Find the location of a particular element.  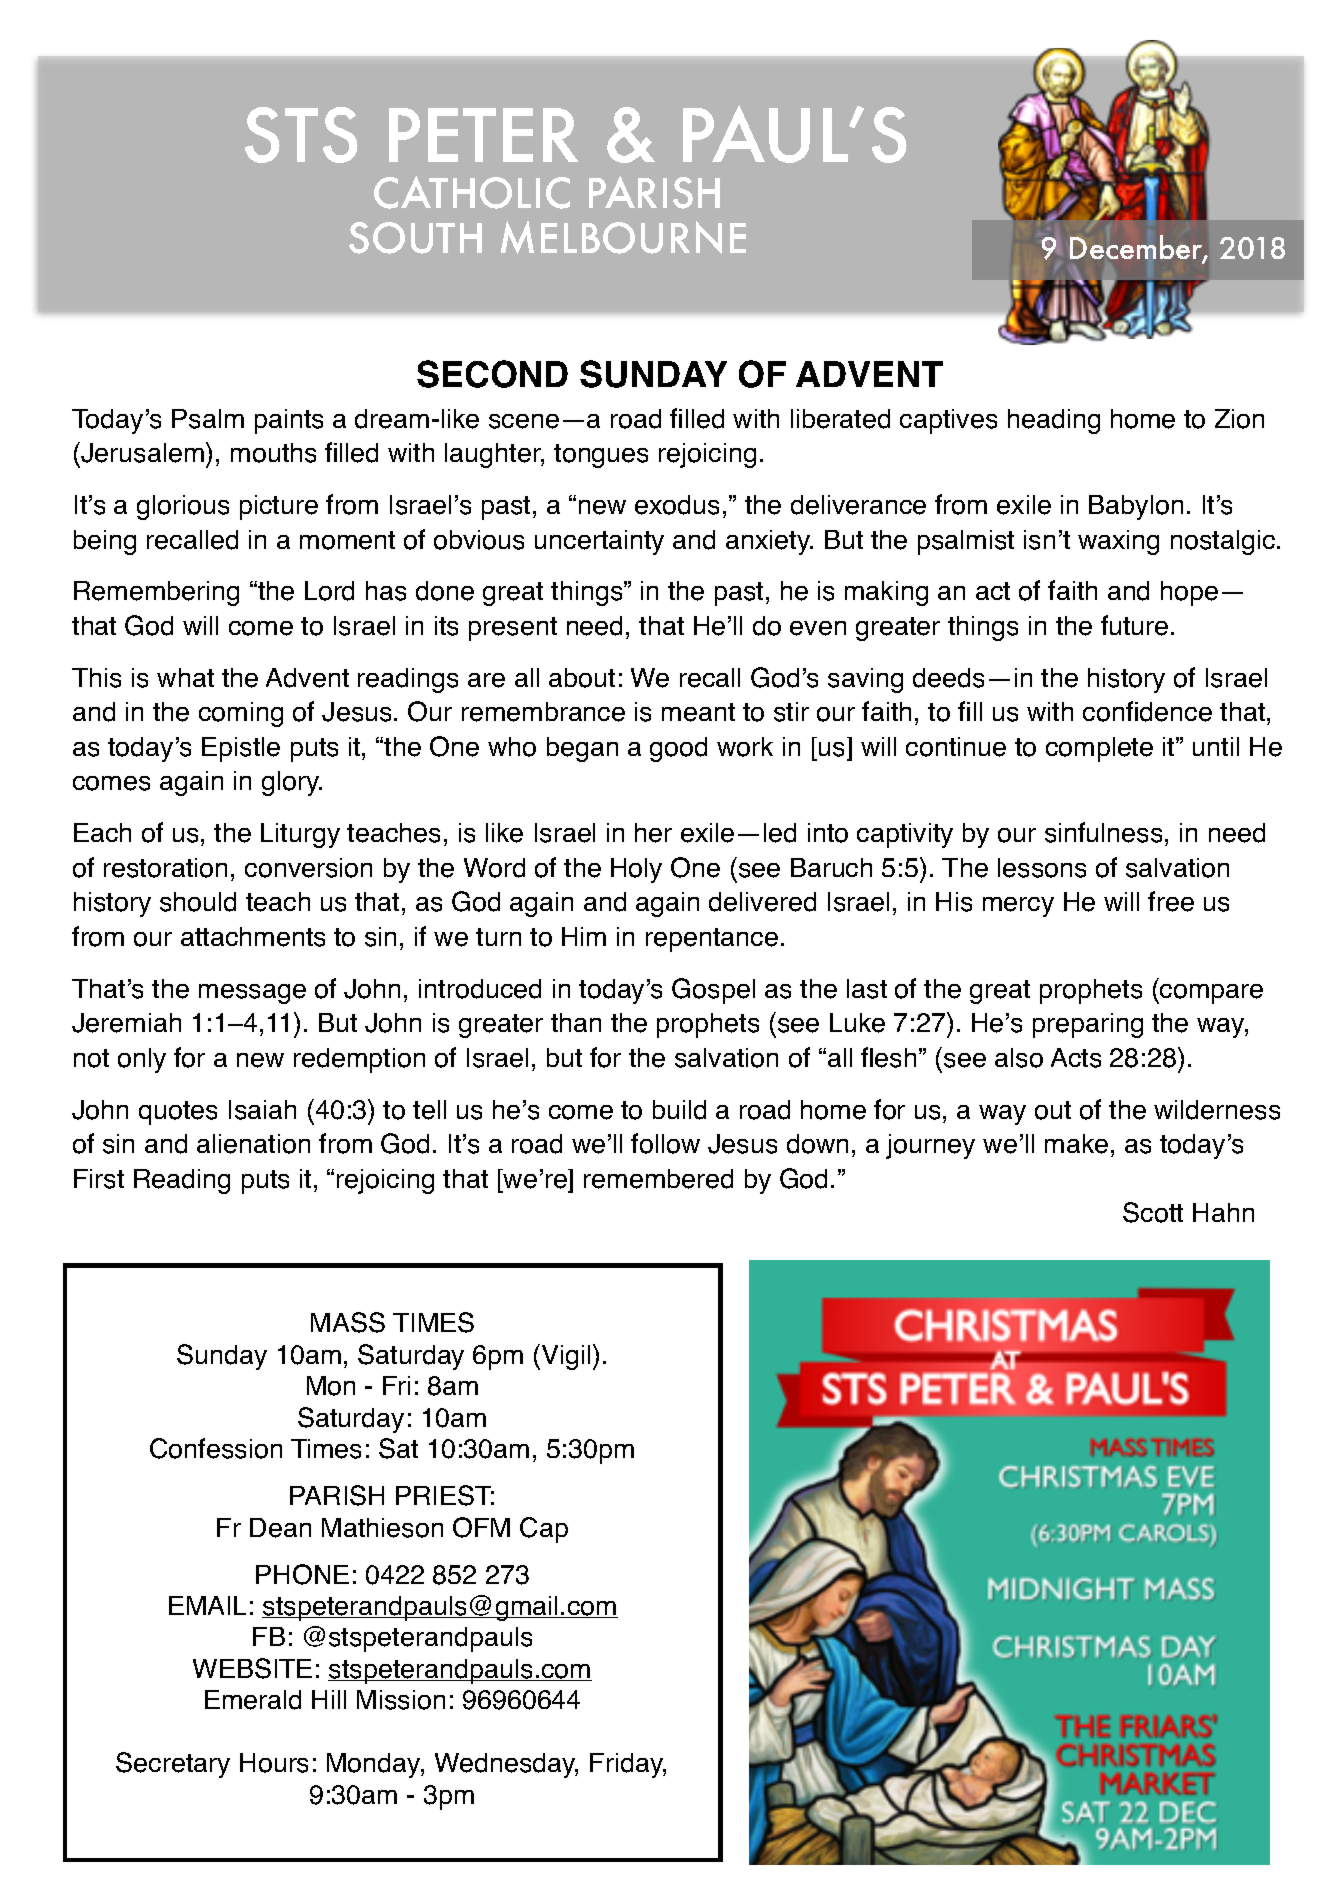

SOUTH is located at coordinates (415, 238).
